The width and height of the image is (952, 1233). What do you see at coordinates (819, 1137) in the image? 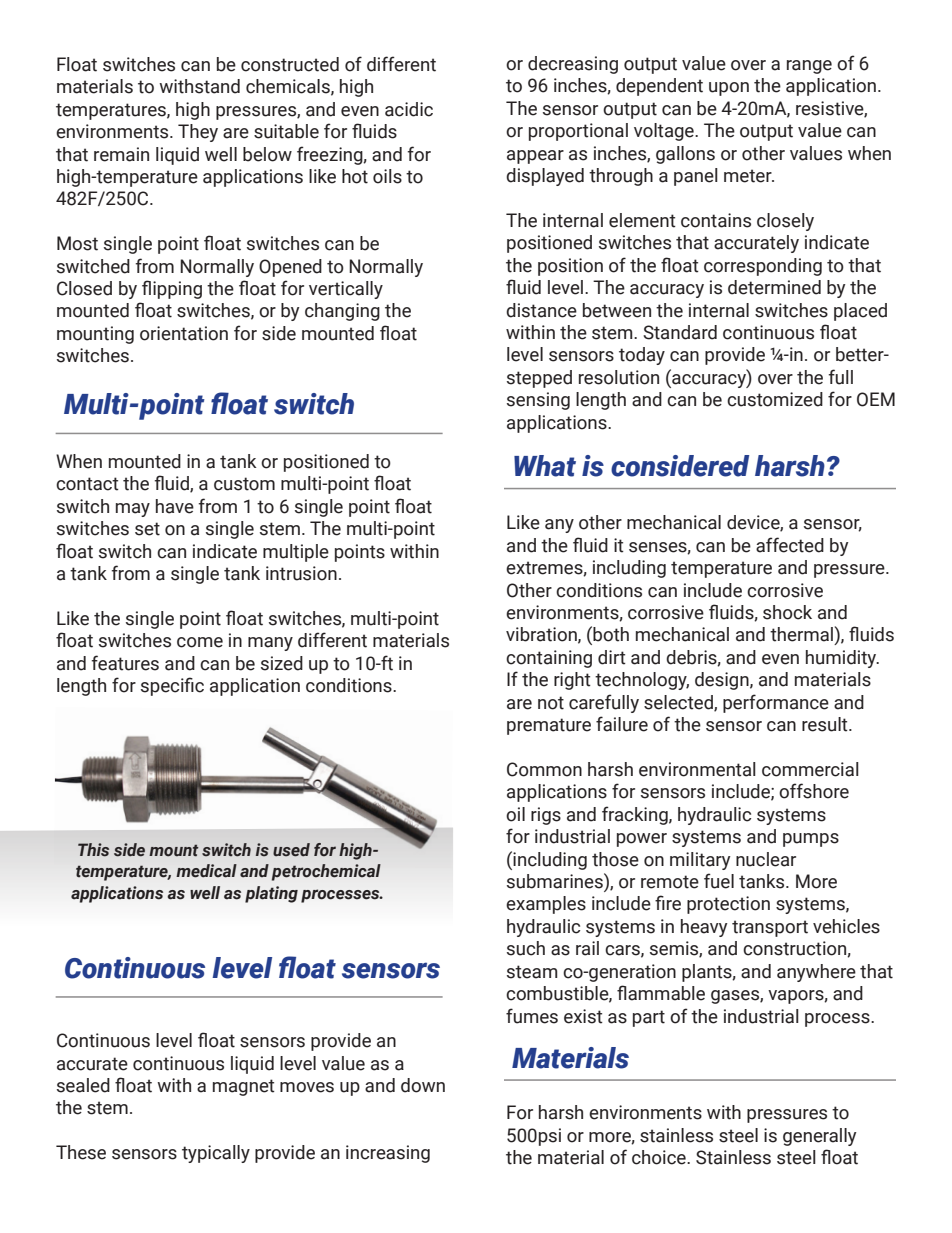
I see `generally` at bounding box center [819, 1137].
